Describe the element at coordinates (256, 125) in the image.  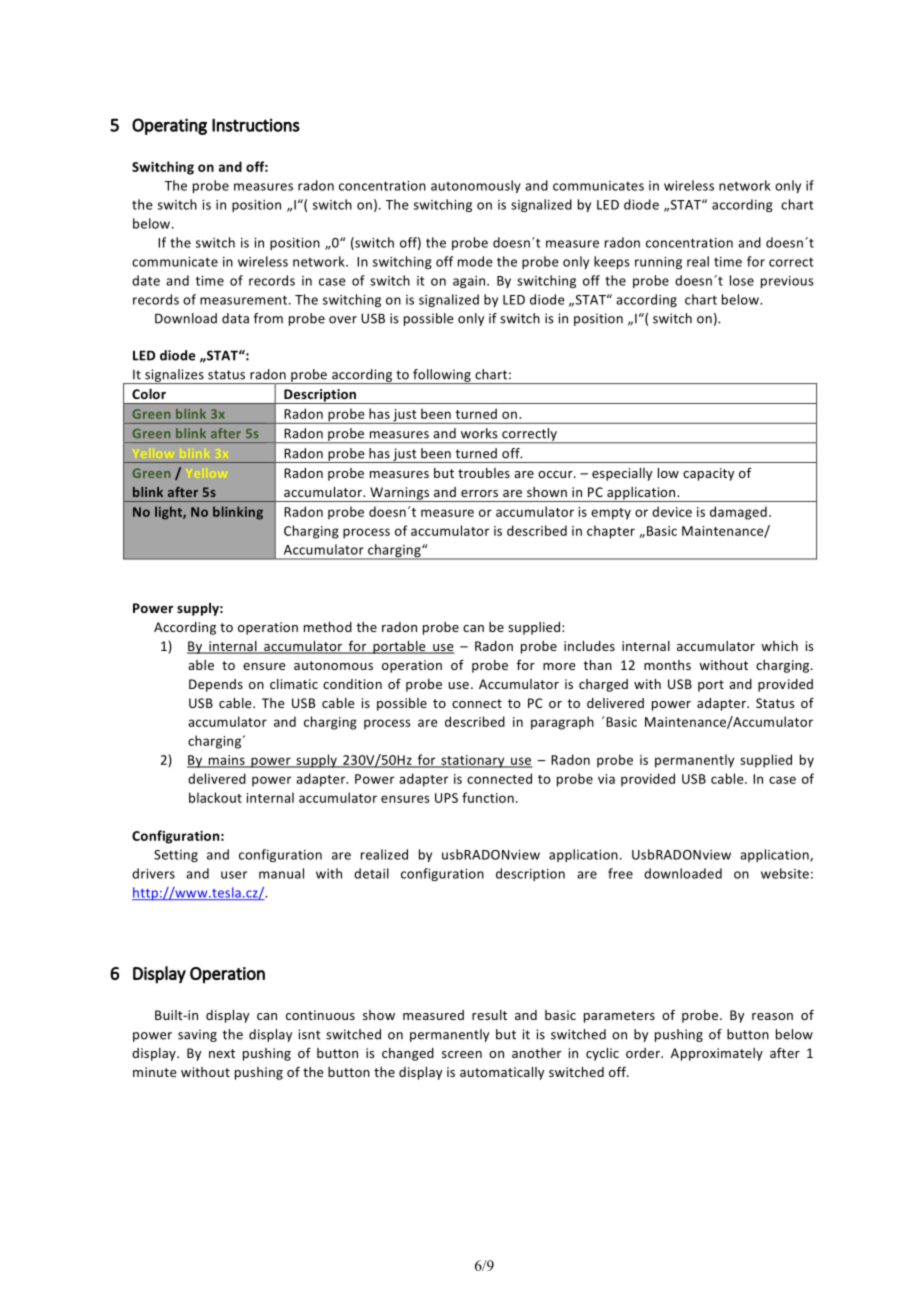
I see `Instructions` at that location.
